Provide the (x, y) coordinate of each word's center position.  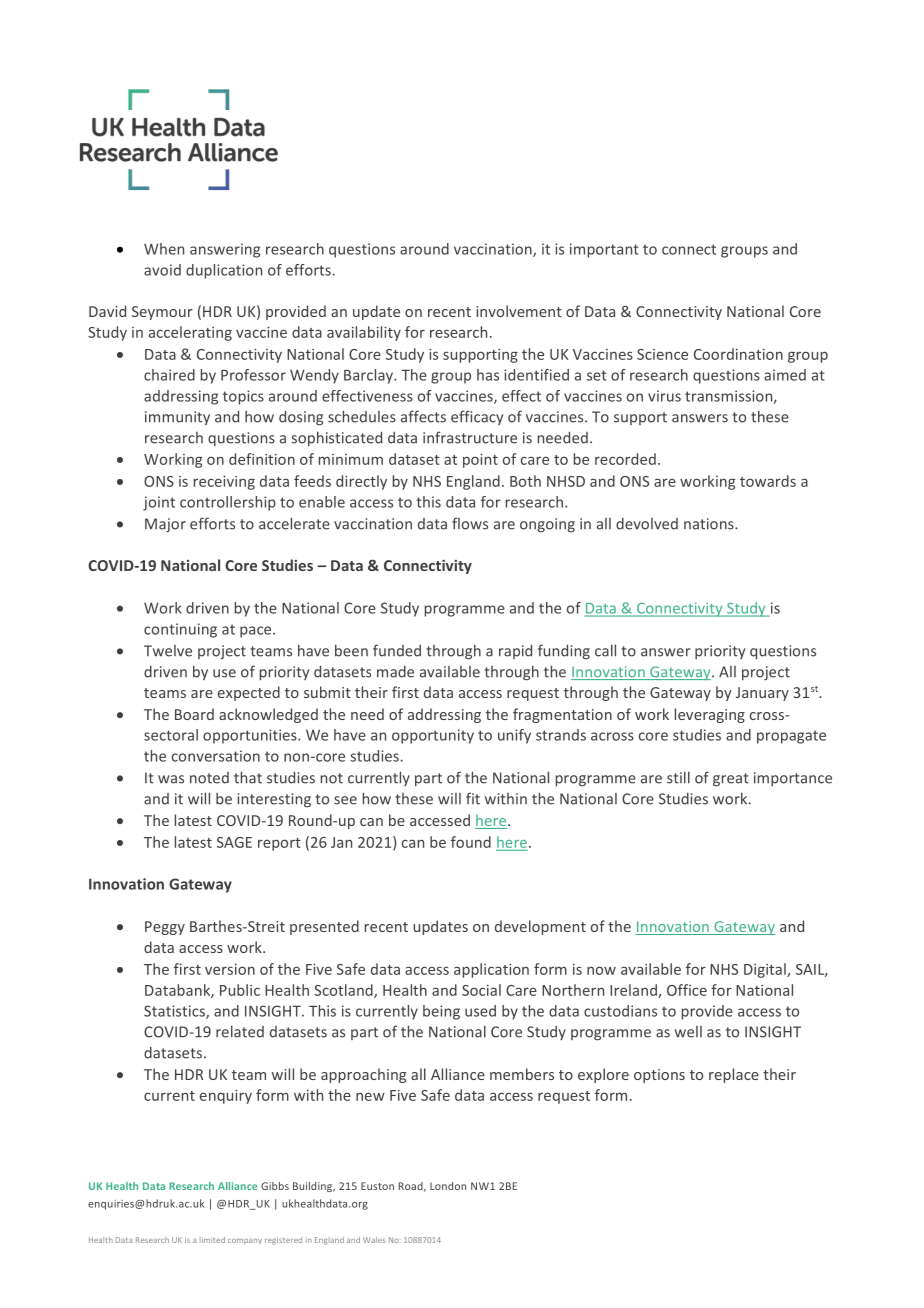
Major (165, 525)
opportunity (433, 736)
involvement (519, 311)
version (230, 969)
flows (470, 523)
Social (481, 990)
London (448, 1186)
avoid (162, 270)
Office (687, 990)
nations (710, 524)
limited (212, 1240)
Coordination (738, 354)
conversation (216, 756)
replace (734, 1075)
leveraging (710, 715)
